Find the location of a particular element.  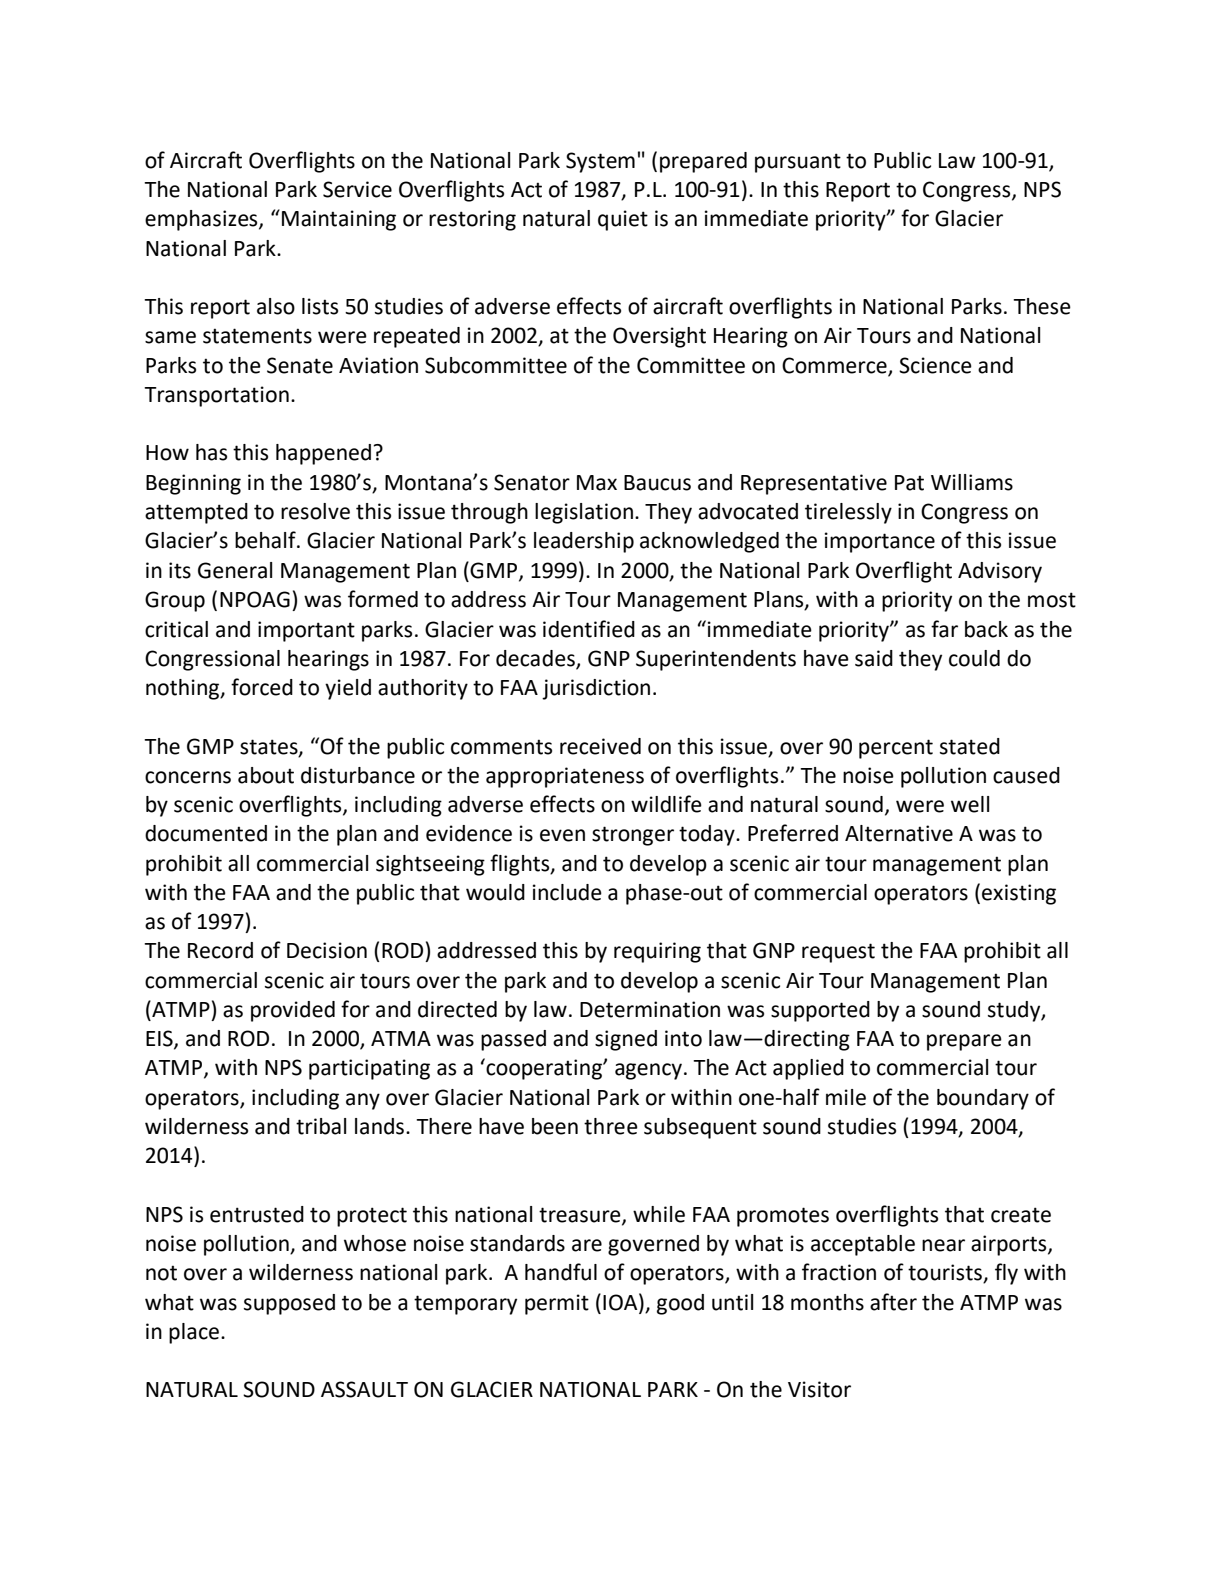

emphasizes is located at coordinates (202, 220).
